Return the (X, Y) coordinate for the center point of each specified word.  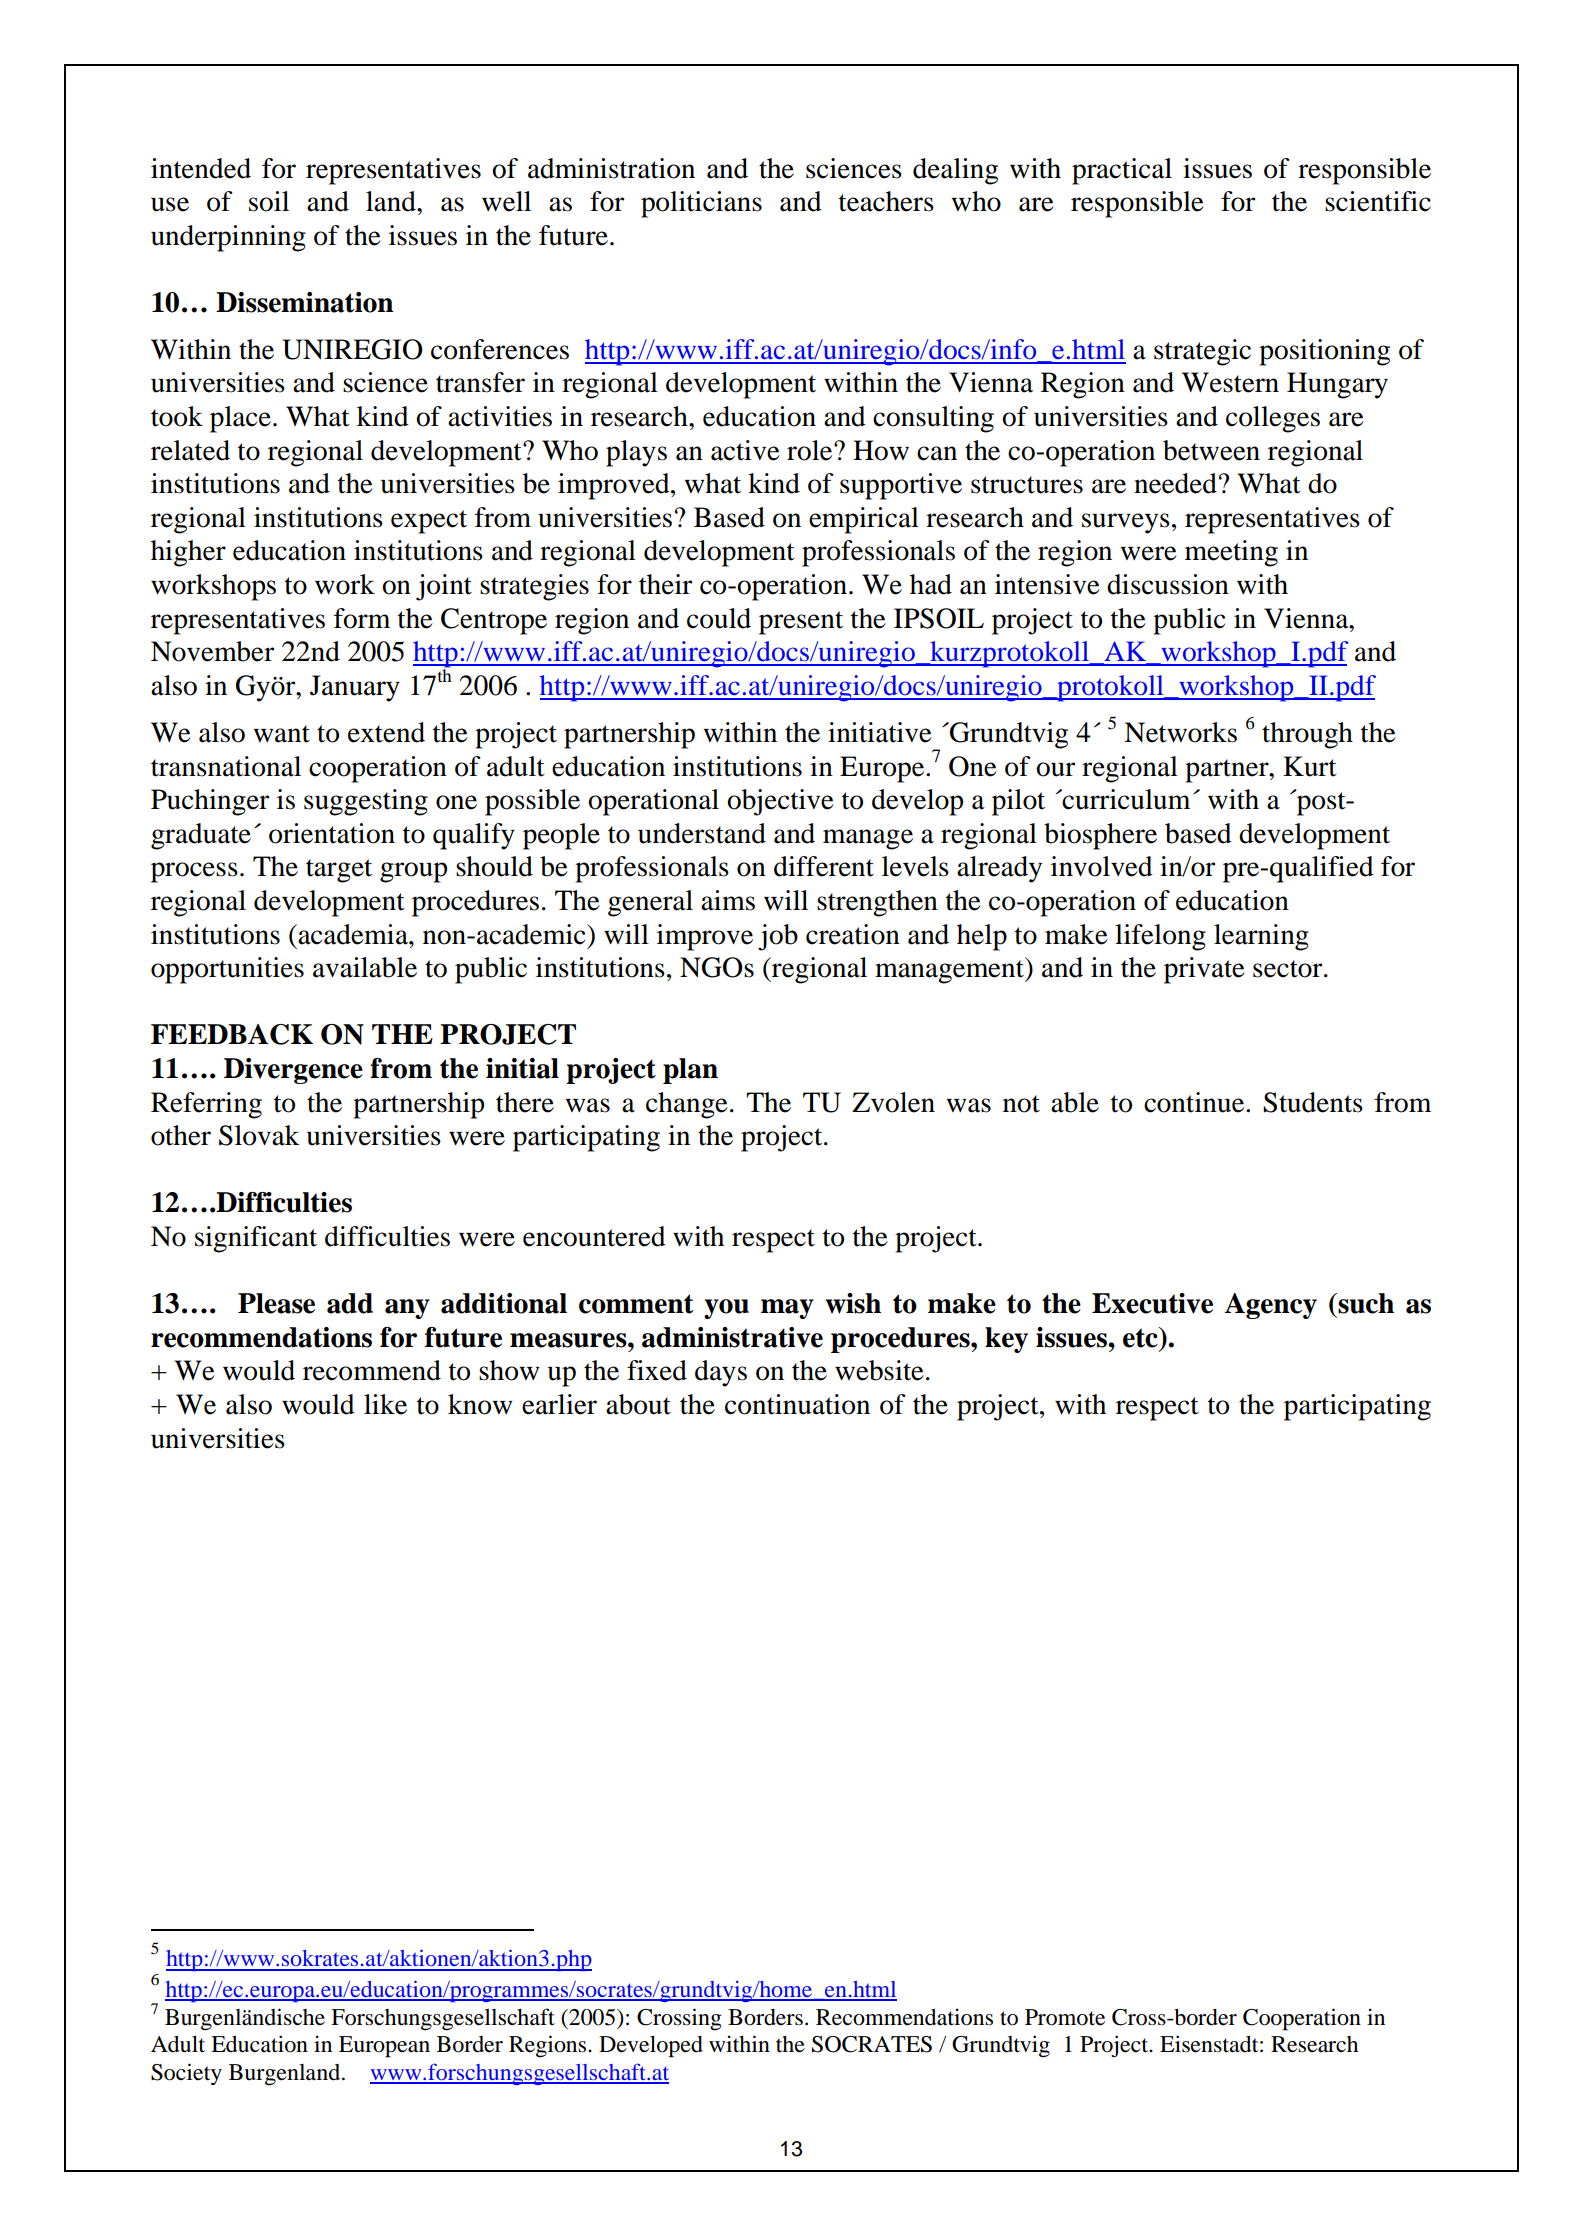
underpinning (228, 238)
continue (1195, 1102)
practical (1122, 171)
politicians (701, 204)
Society (186, 2074)
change (687, 1105)
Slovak (259, 1135)
